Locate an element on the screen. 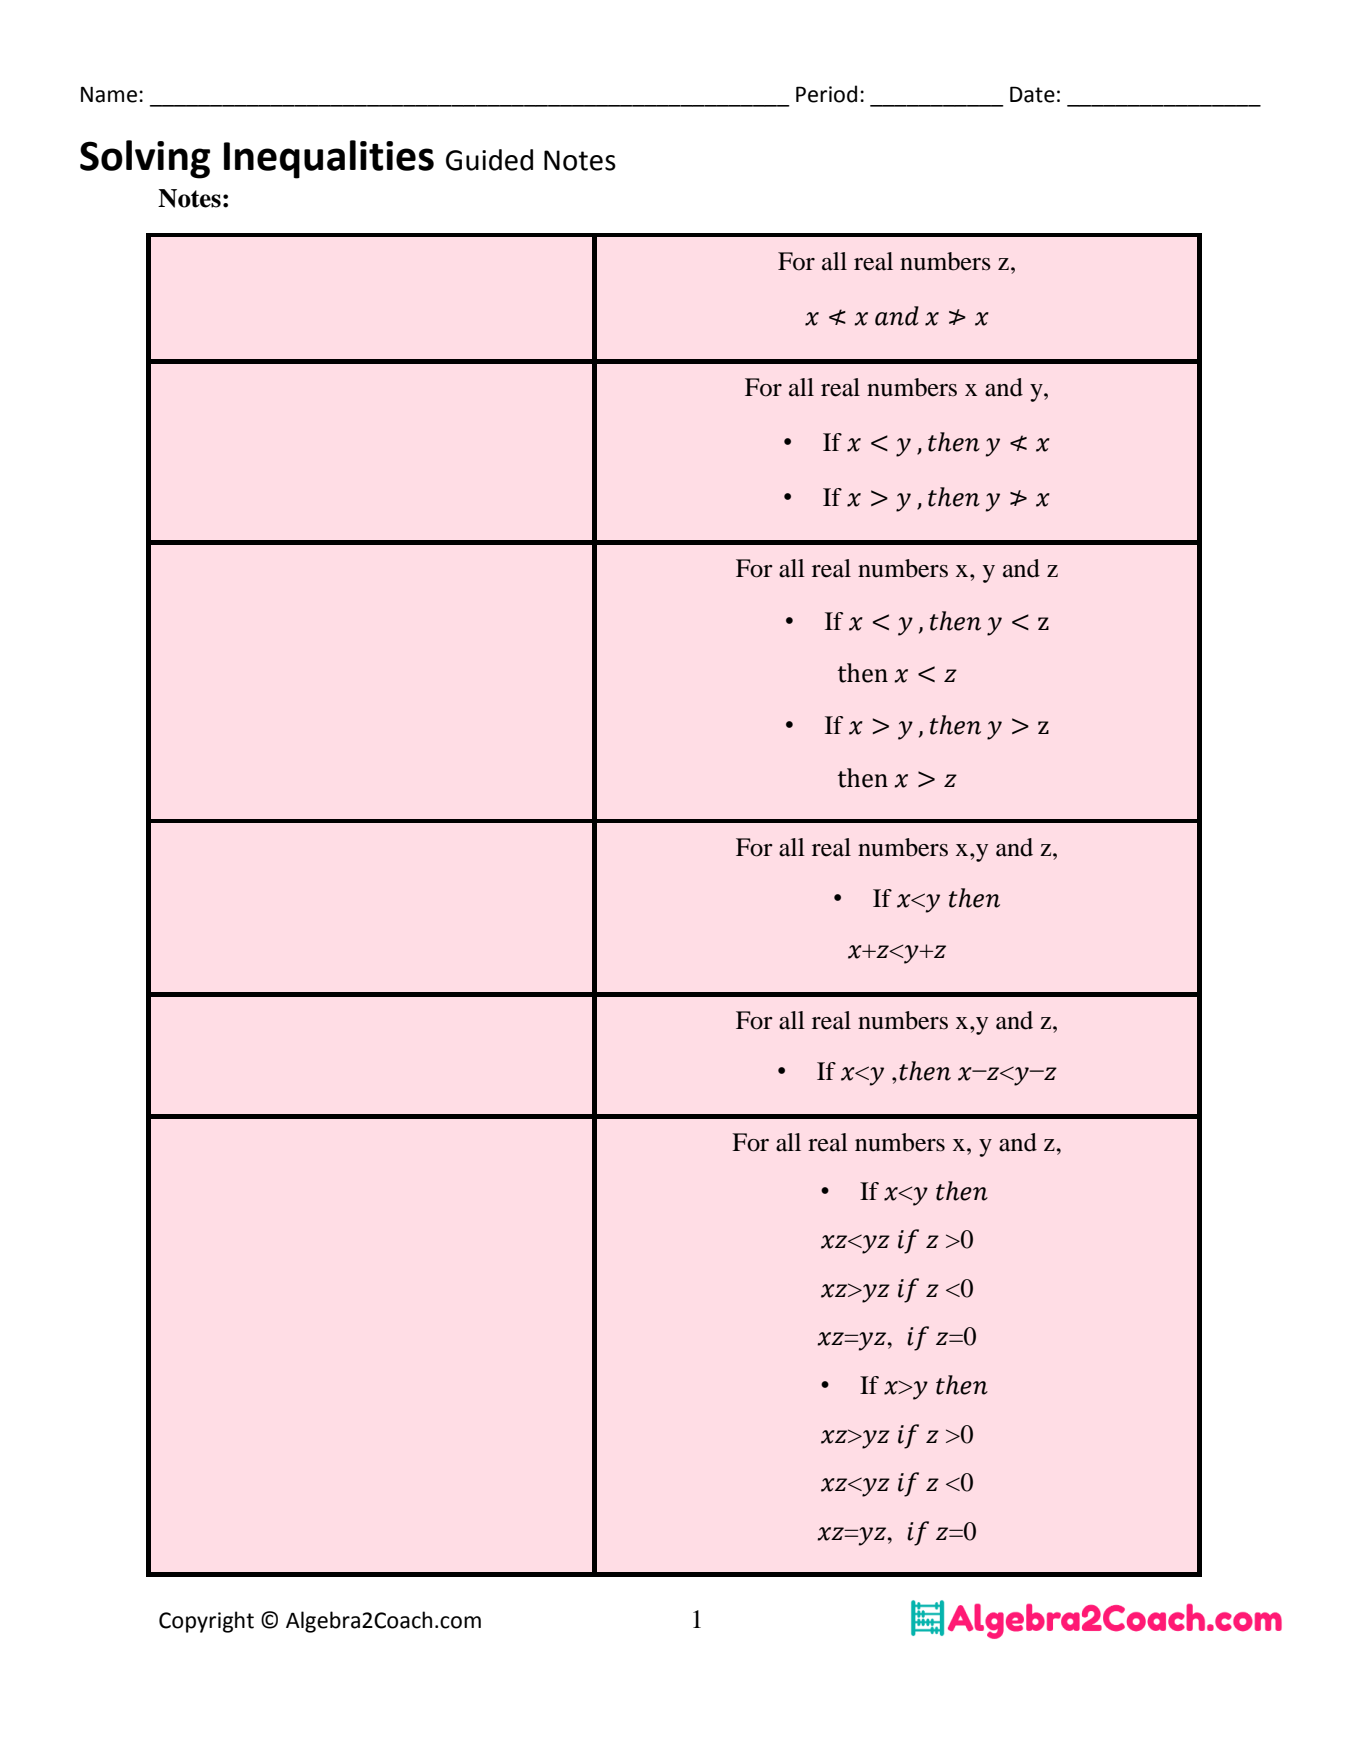  Period is located at coordinates (826, 94).
